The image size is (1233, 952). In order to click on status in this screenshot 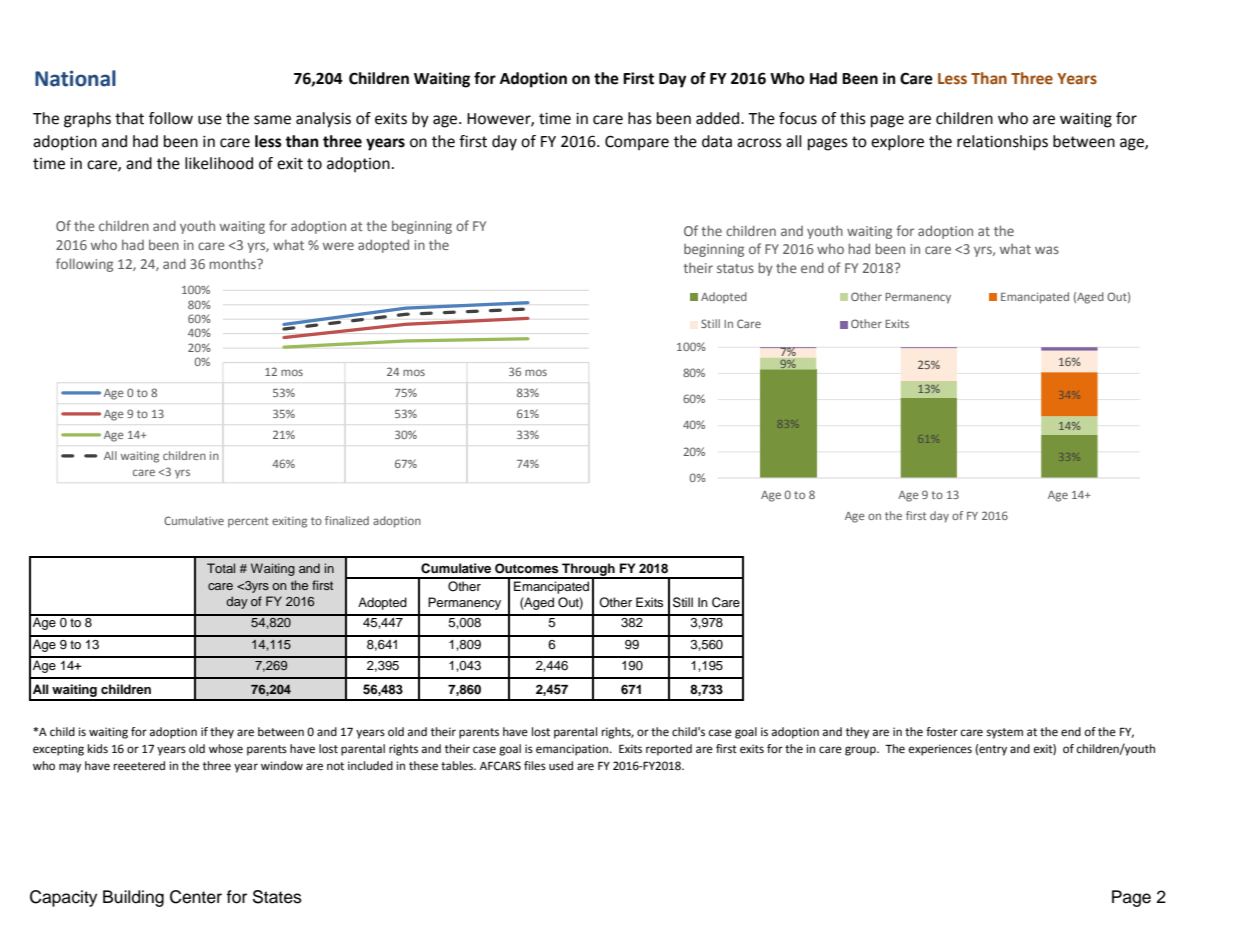, I will do `click(735, 268)`.
